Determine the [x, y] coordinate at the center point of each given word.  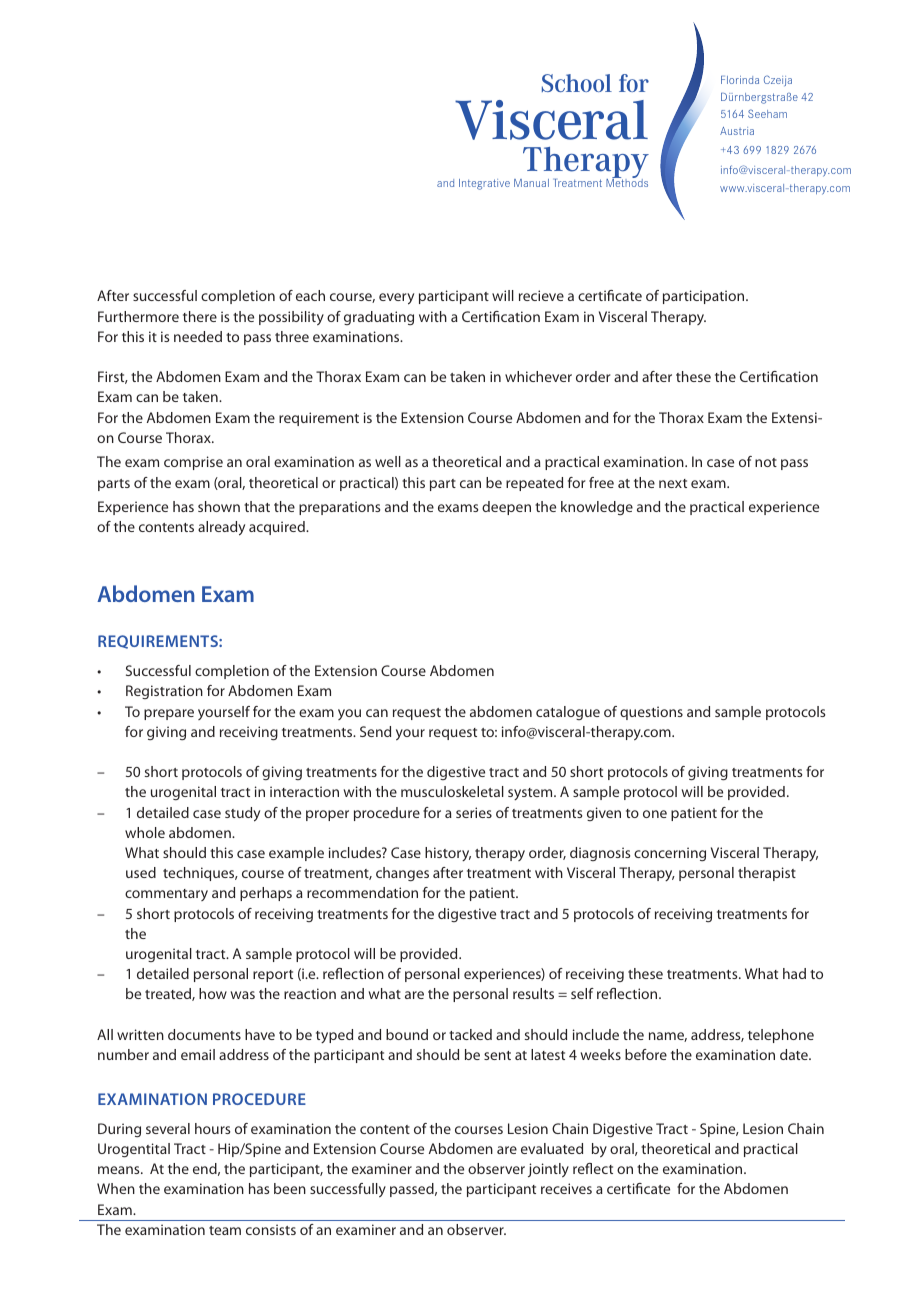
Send [375, 731]
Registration [164, 692]
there [200, 316]
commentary [166, 895]
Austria [737, 131]
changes [402, 874]
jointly [548, 1170]
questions [651, 713]
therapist [767, 874]
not [766, 462]
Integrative [484, 184]
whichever [538, 376]
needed [198, 336]
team [225, 1230]
